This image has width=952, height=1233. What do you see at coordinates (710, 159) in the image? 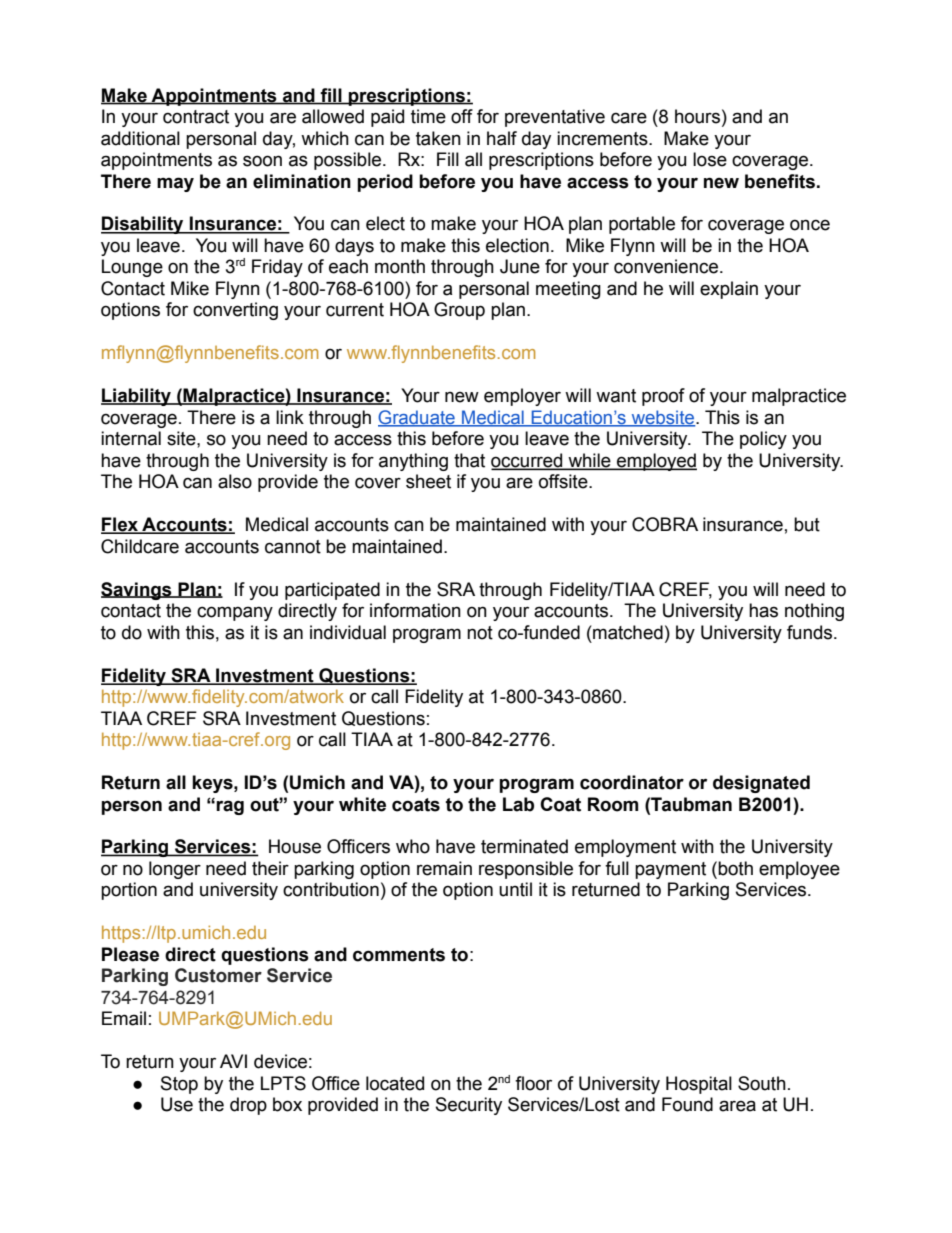
I see `lose` at bounding box center [710, 159].
